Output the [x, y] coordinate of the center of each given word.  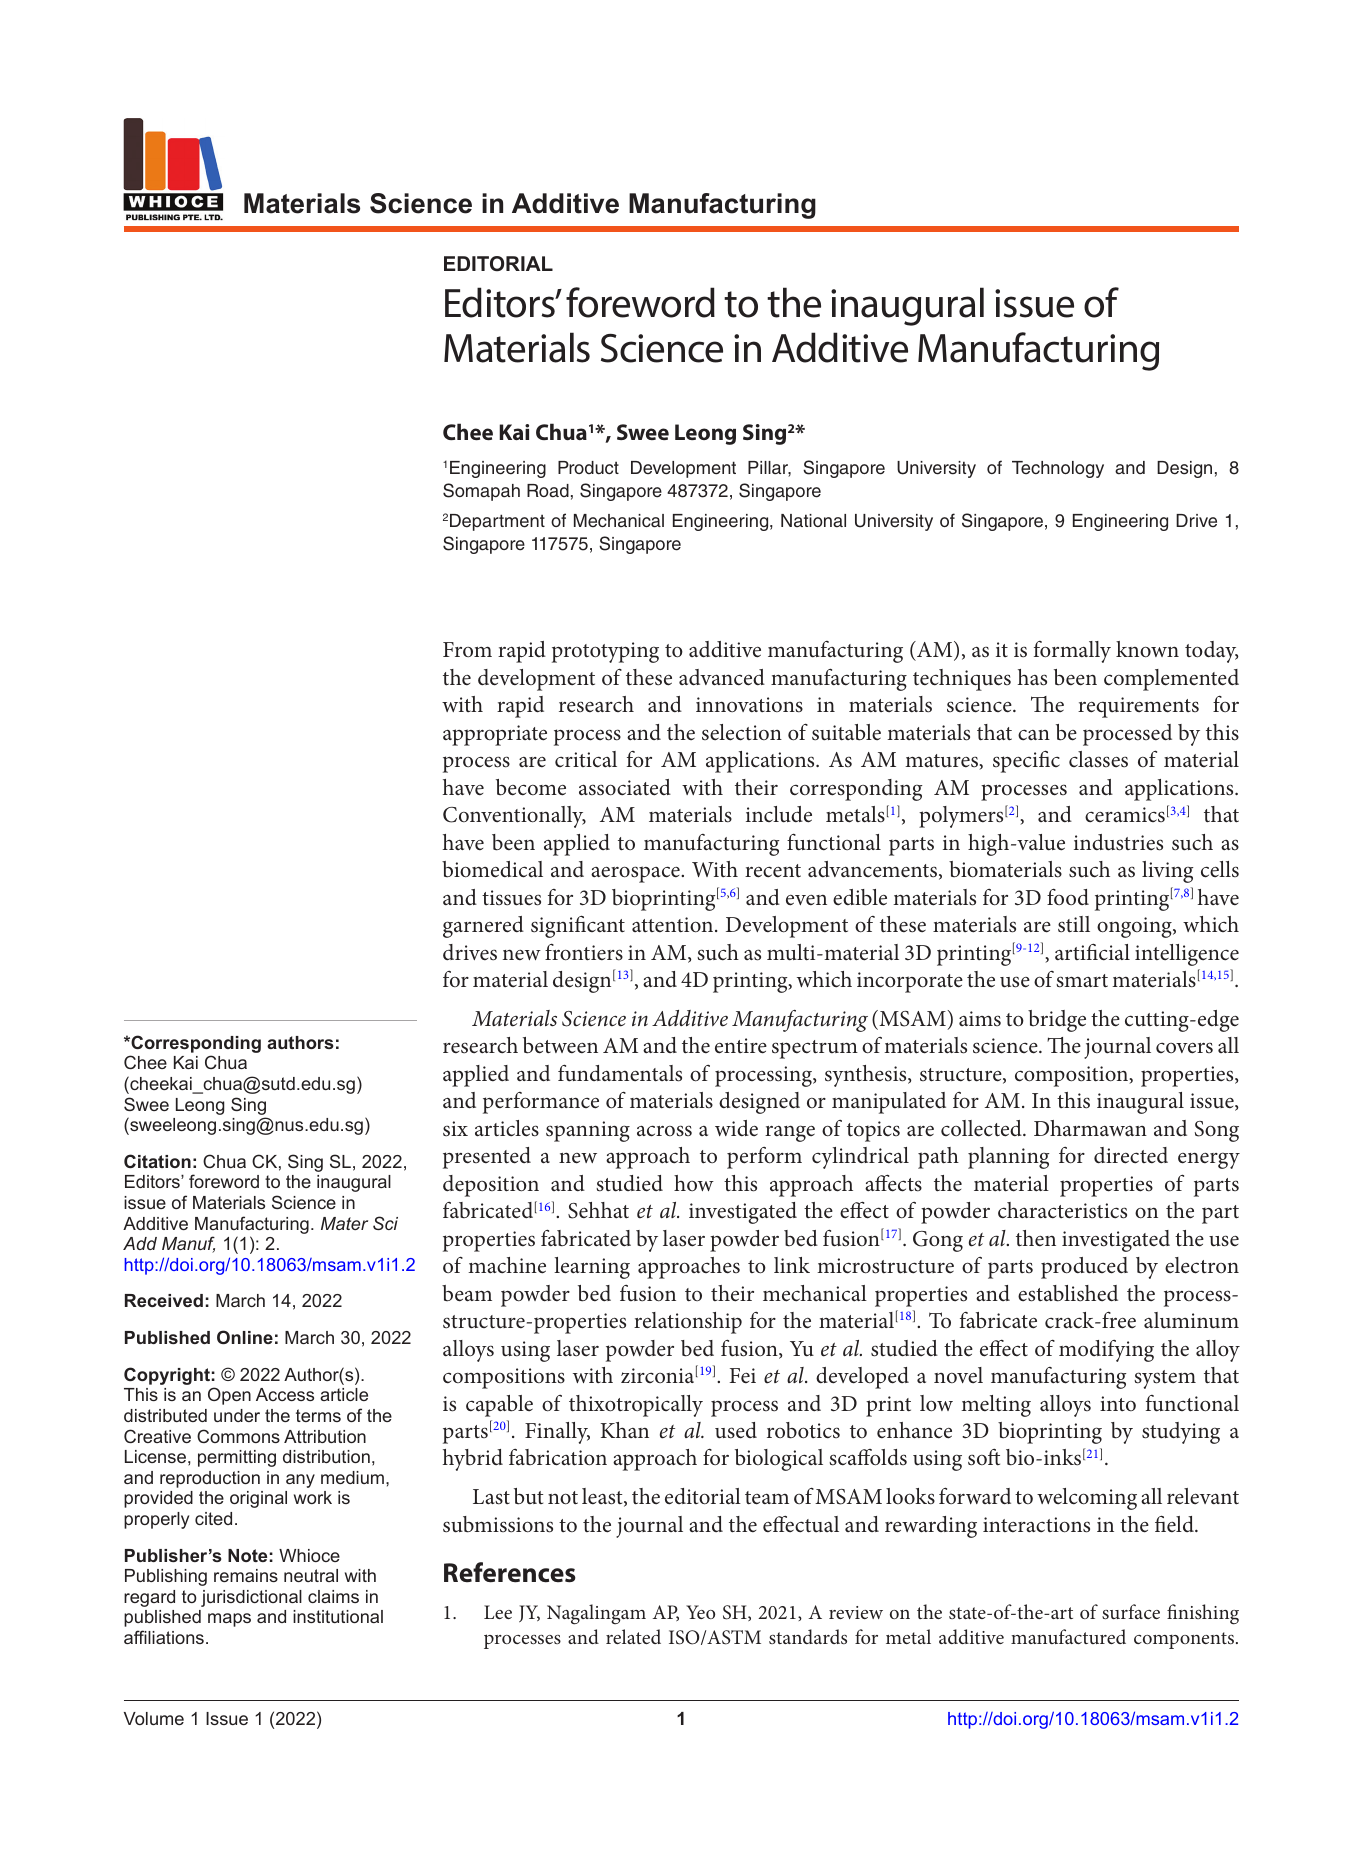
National [813, 521]
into [1118, 1403]
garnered [483, 927]
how [694, 1183]
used [736, 1430]
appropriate [495, 735]
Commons [238, 1436]
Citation [157, 1161]
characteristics [1062, 1210]
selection [742, 732]
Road [548, 491]
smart [1082, 981]
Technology [1058, 469]
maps [229, 1620]
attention [674, 925]
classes [1098, 759]
